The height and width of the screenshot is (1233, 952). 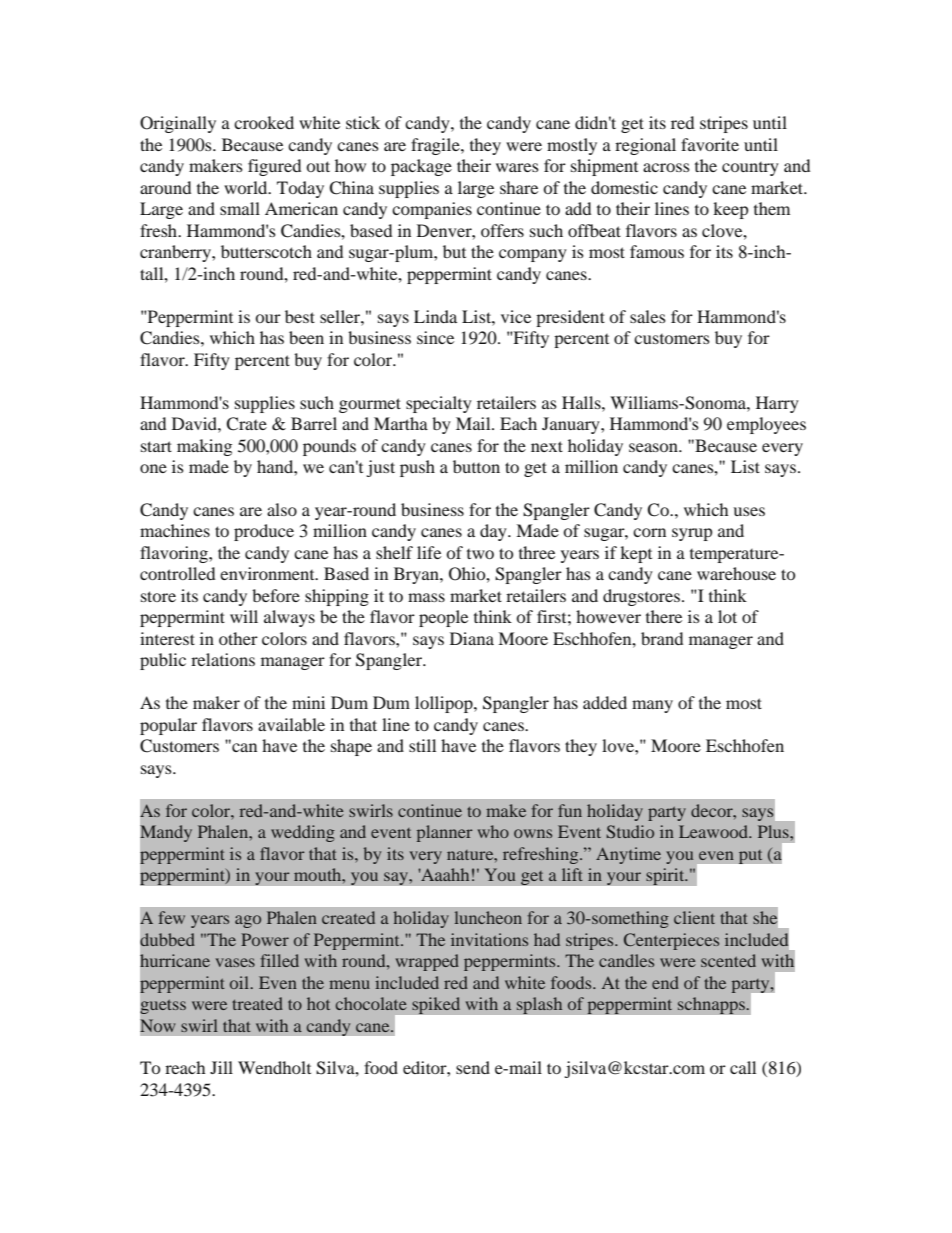 I want to click on push, so click(x=417, y=468).
